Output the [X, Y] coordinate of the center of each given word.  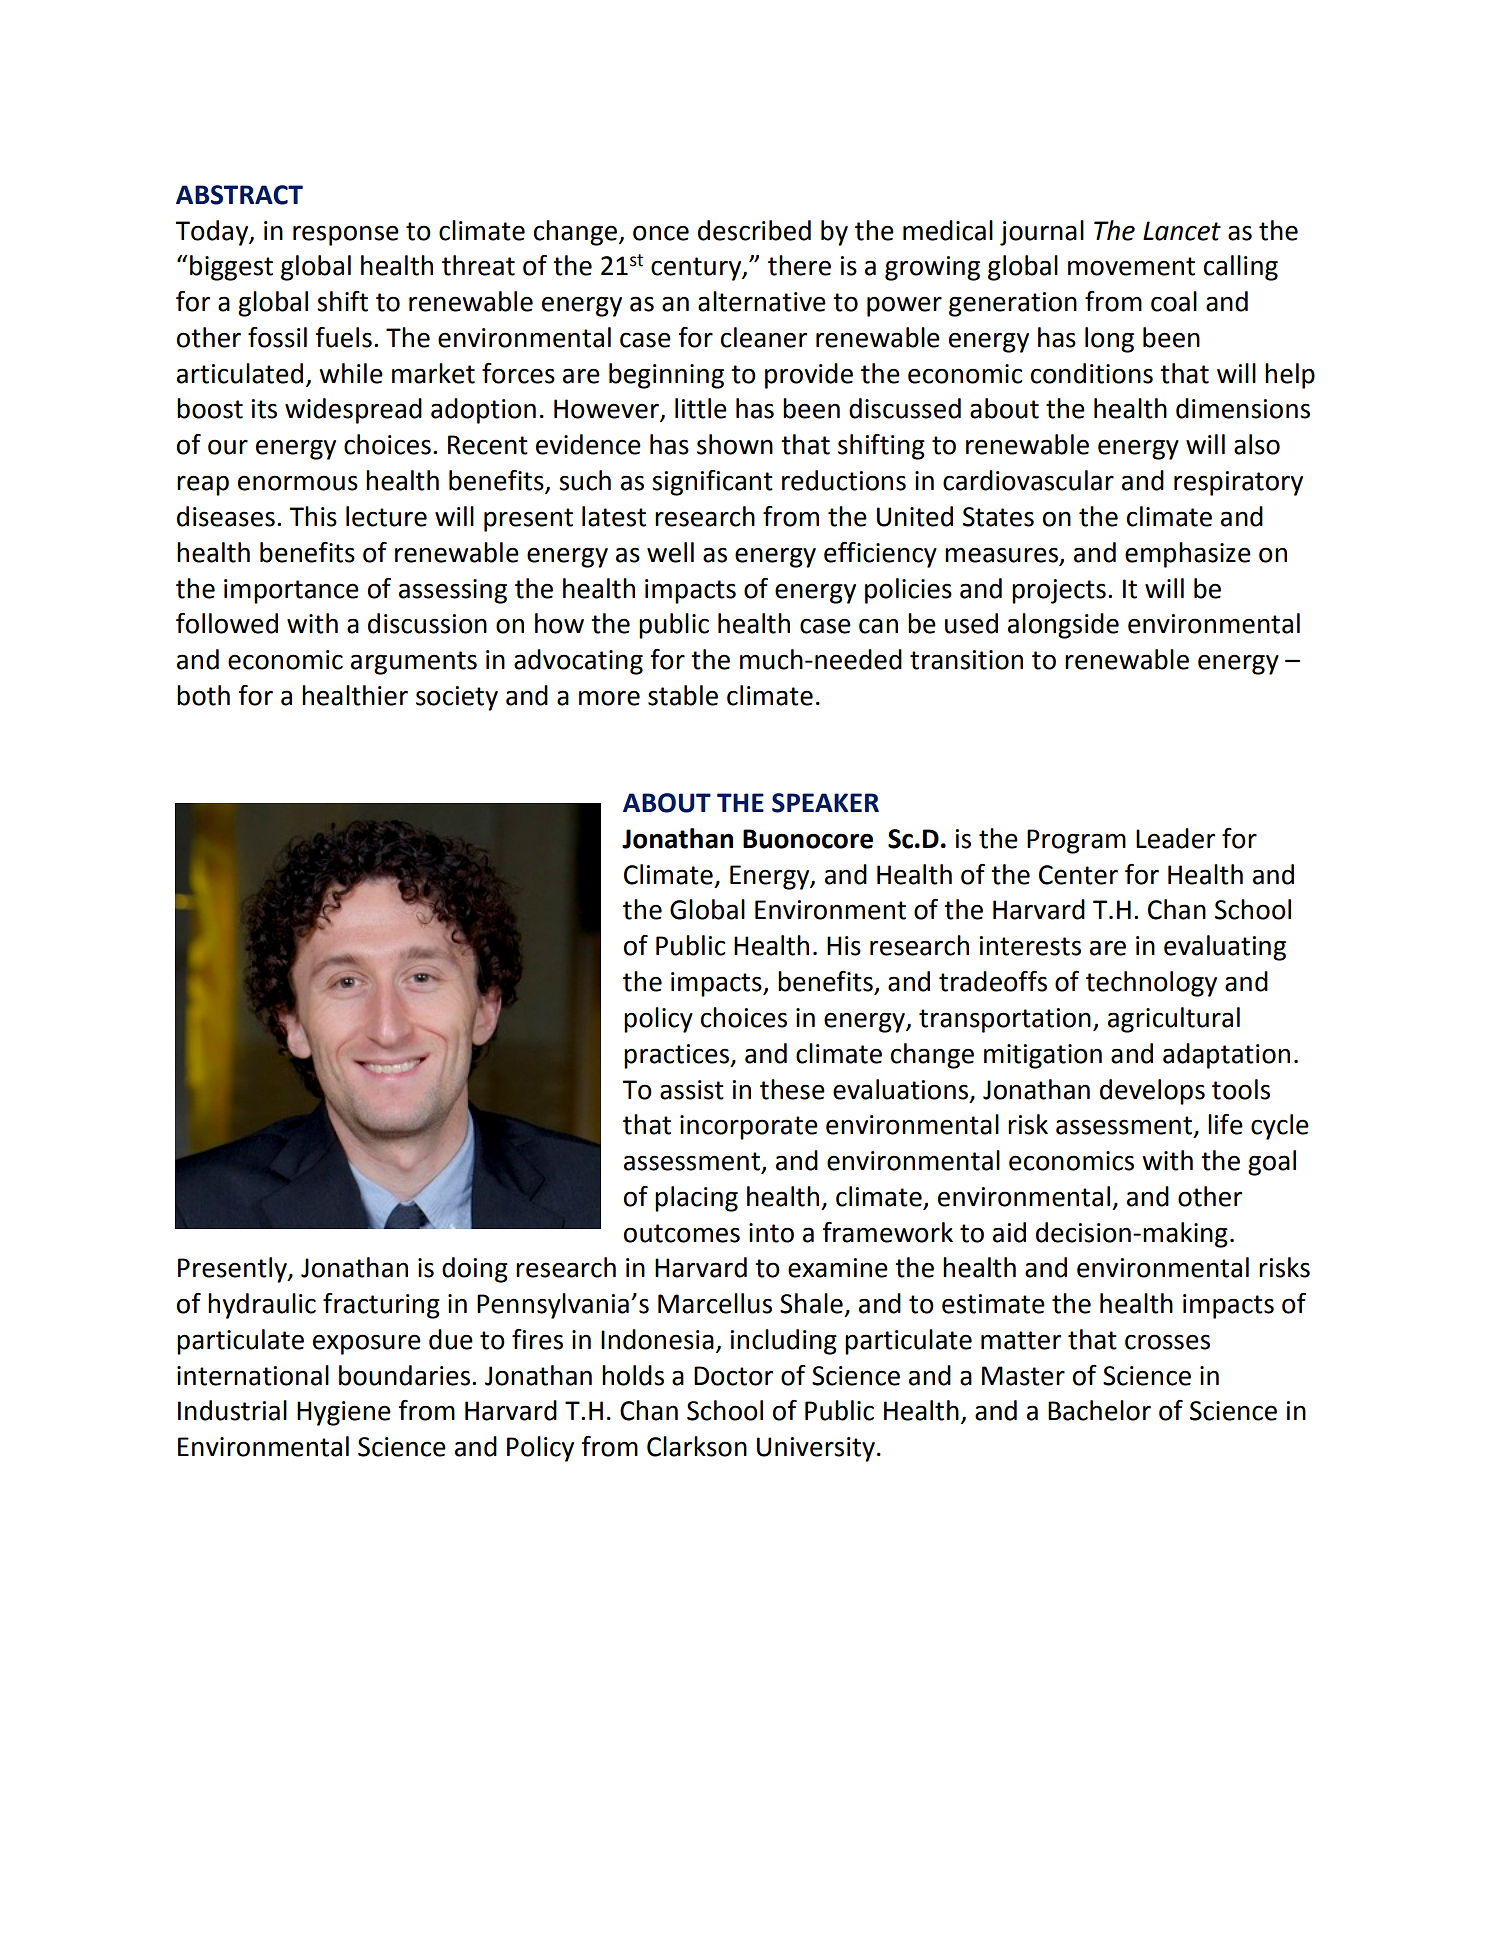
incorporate [749, 1127]
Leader [1175, 838]
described [754, 230]
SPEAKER [825, 803]
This [313, 516]
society [457, 698]
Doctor [733, 1376]
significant [712, 483]
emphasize [1188, 555]
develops [1152, 1092]
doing [475, 1270]
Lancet [1182, 231]
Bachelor [1099, 1410]
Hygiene [344, 1413]
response [346, 235]
